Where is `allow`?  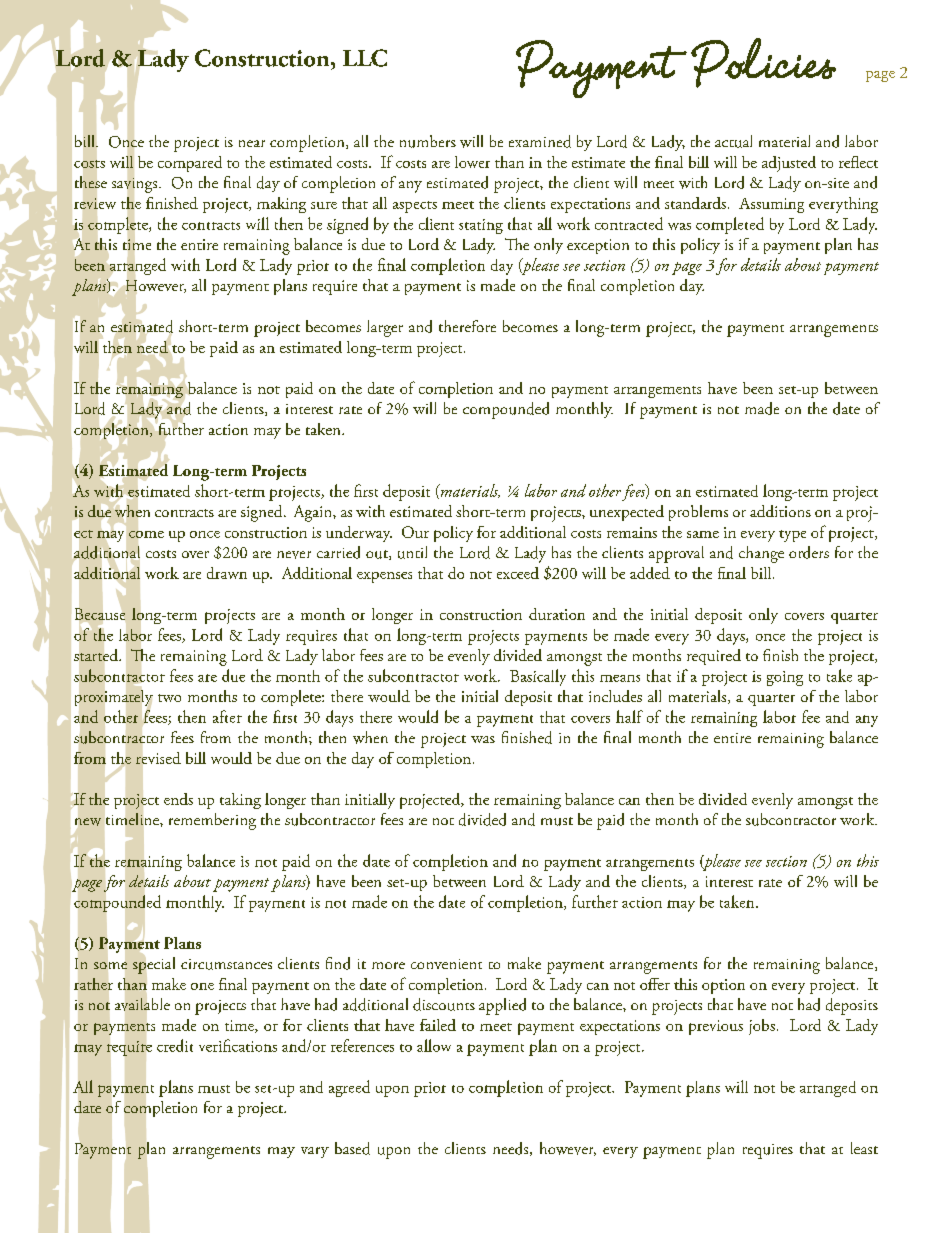
allow is located at coordinates (434, 1045).
